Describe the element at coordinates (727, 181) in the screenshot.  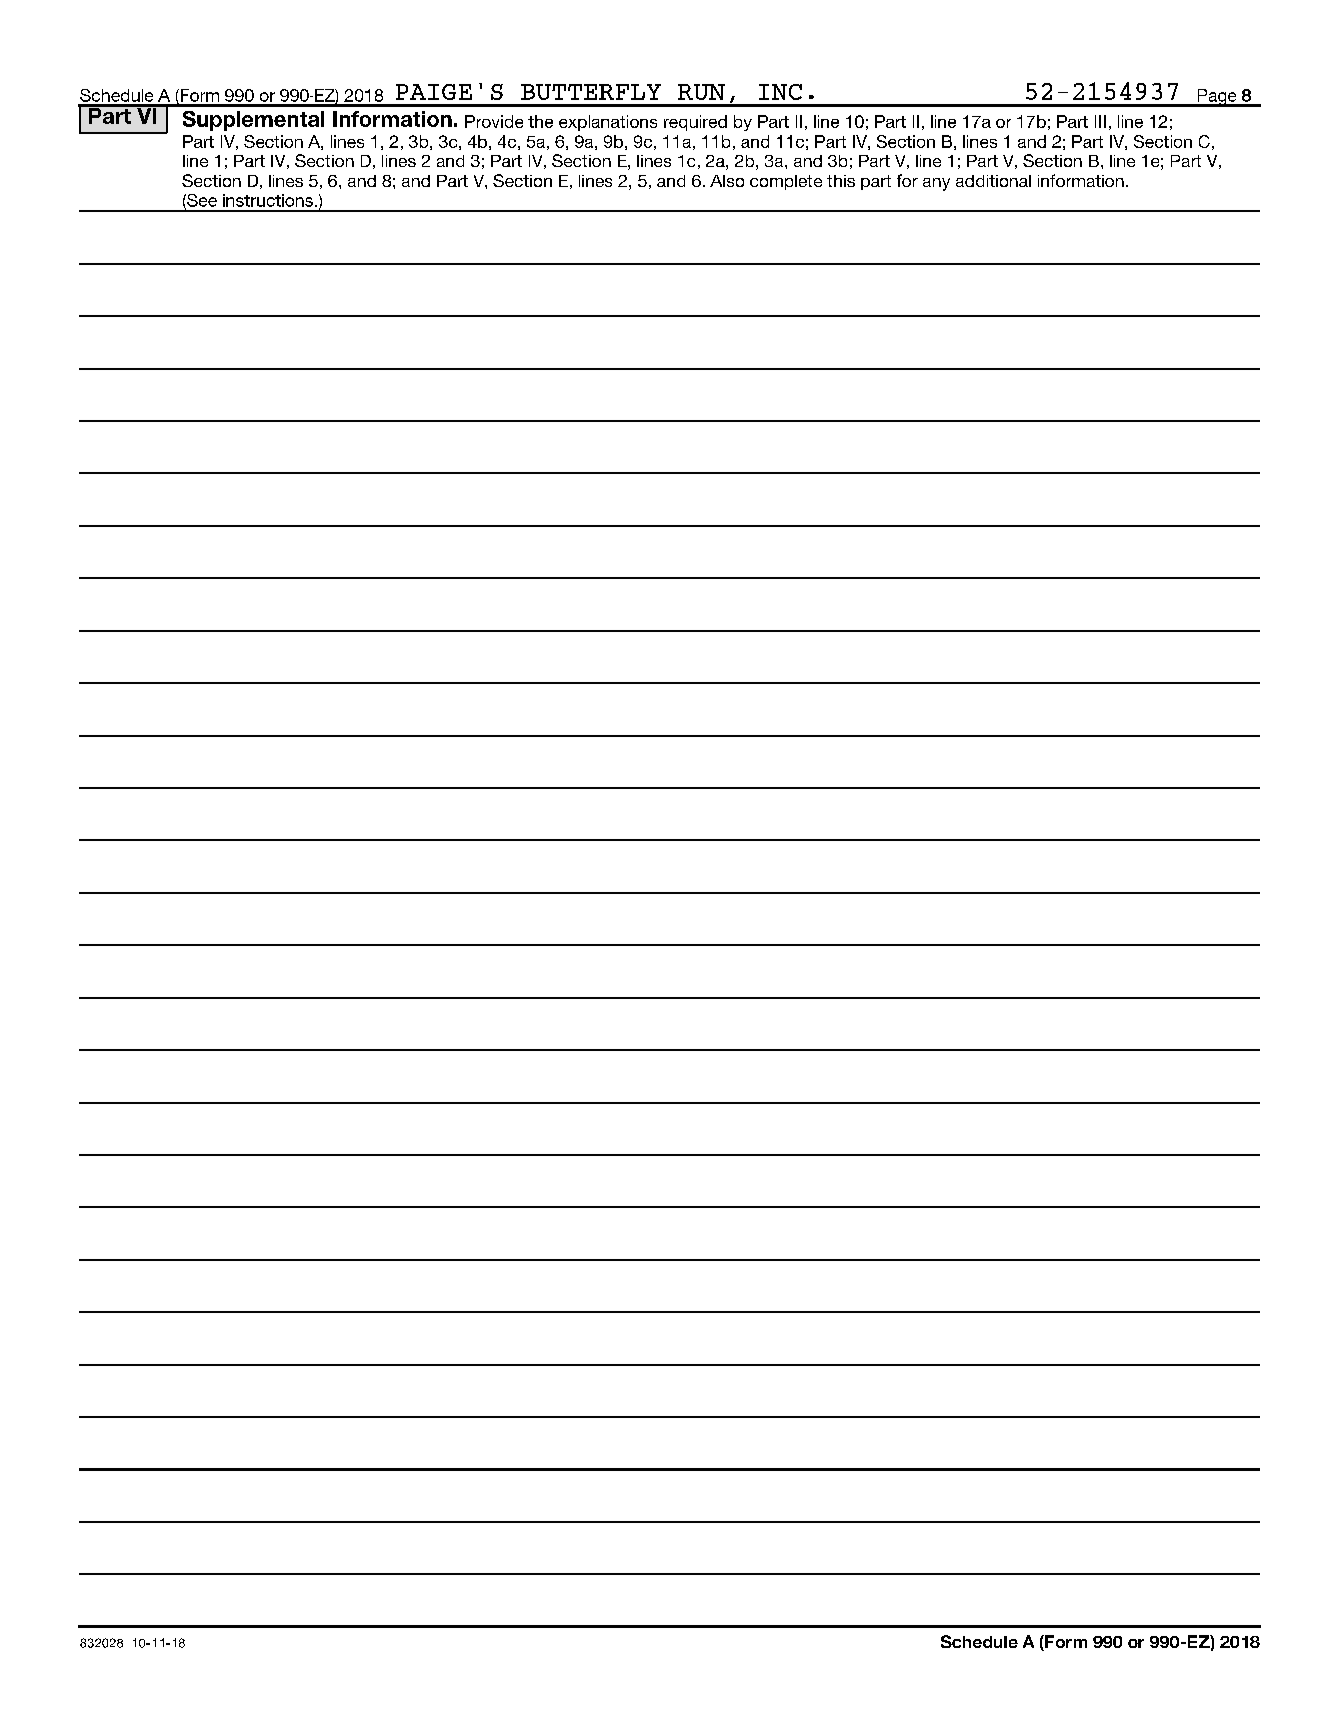
I see `Also` at that location.
